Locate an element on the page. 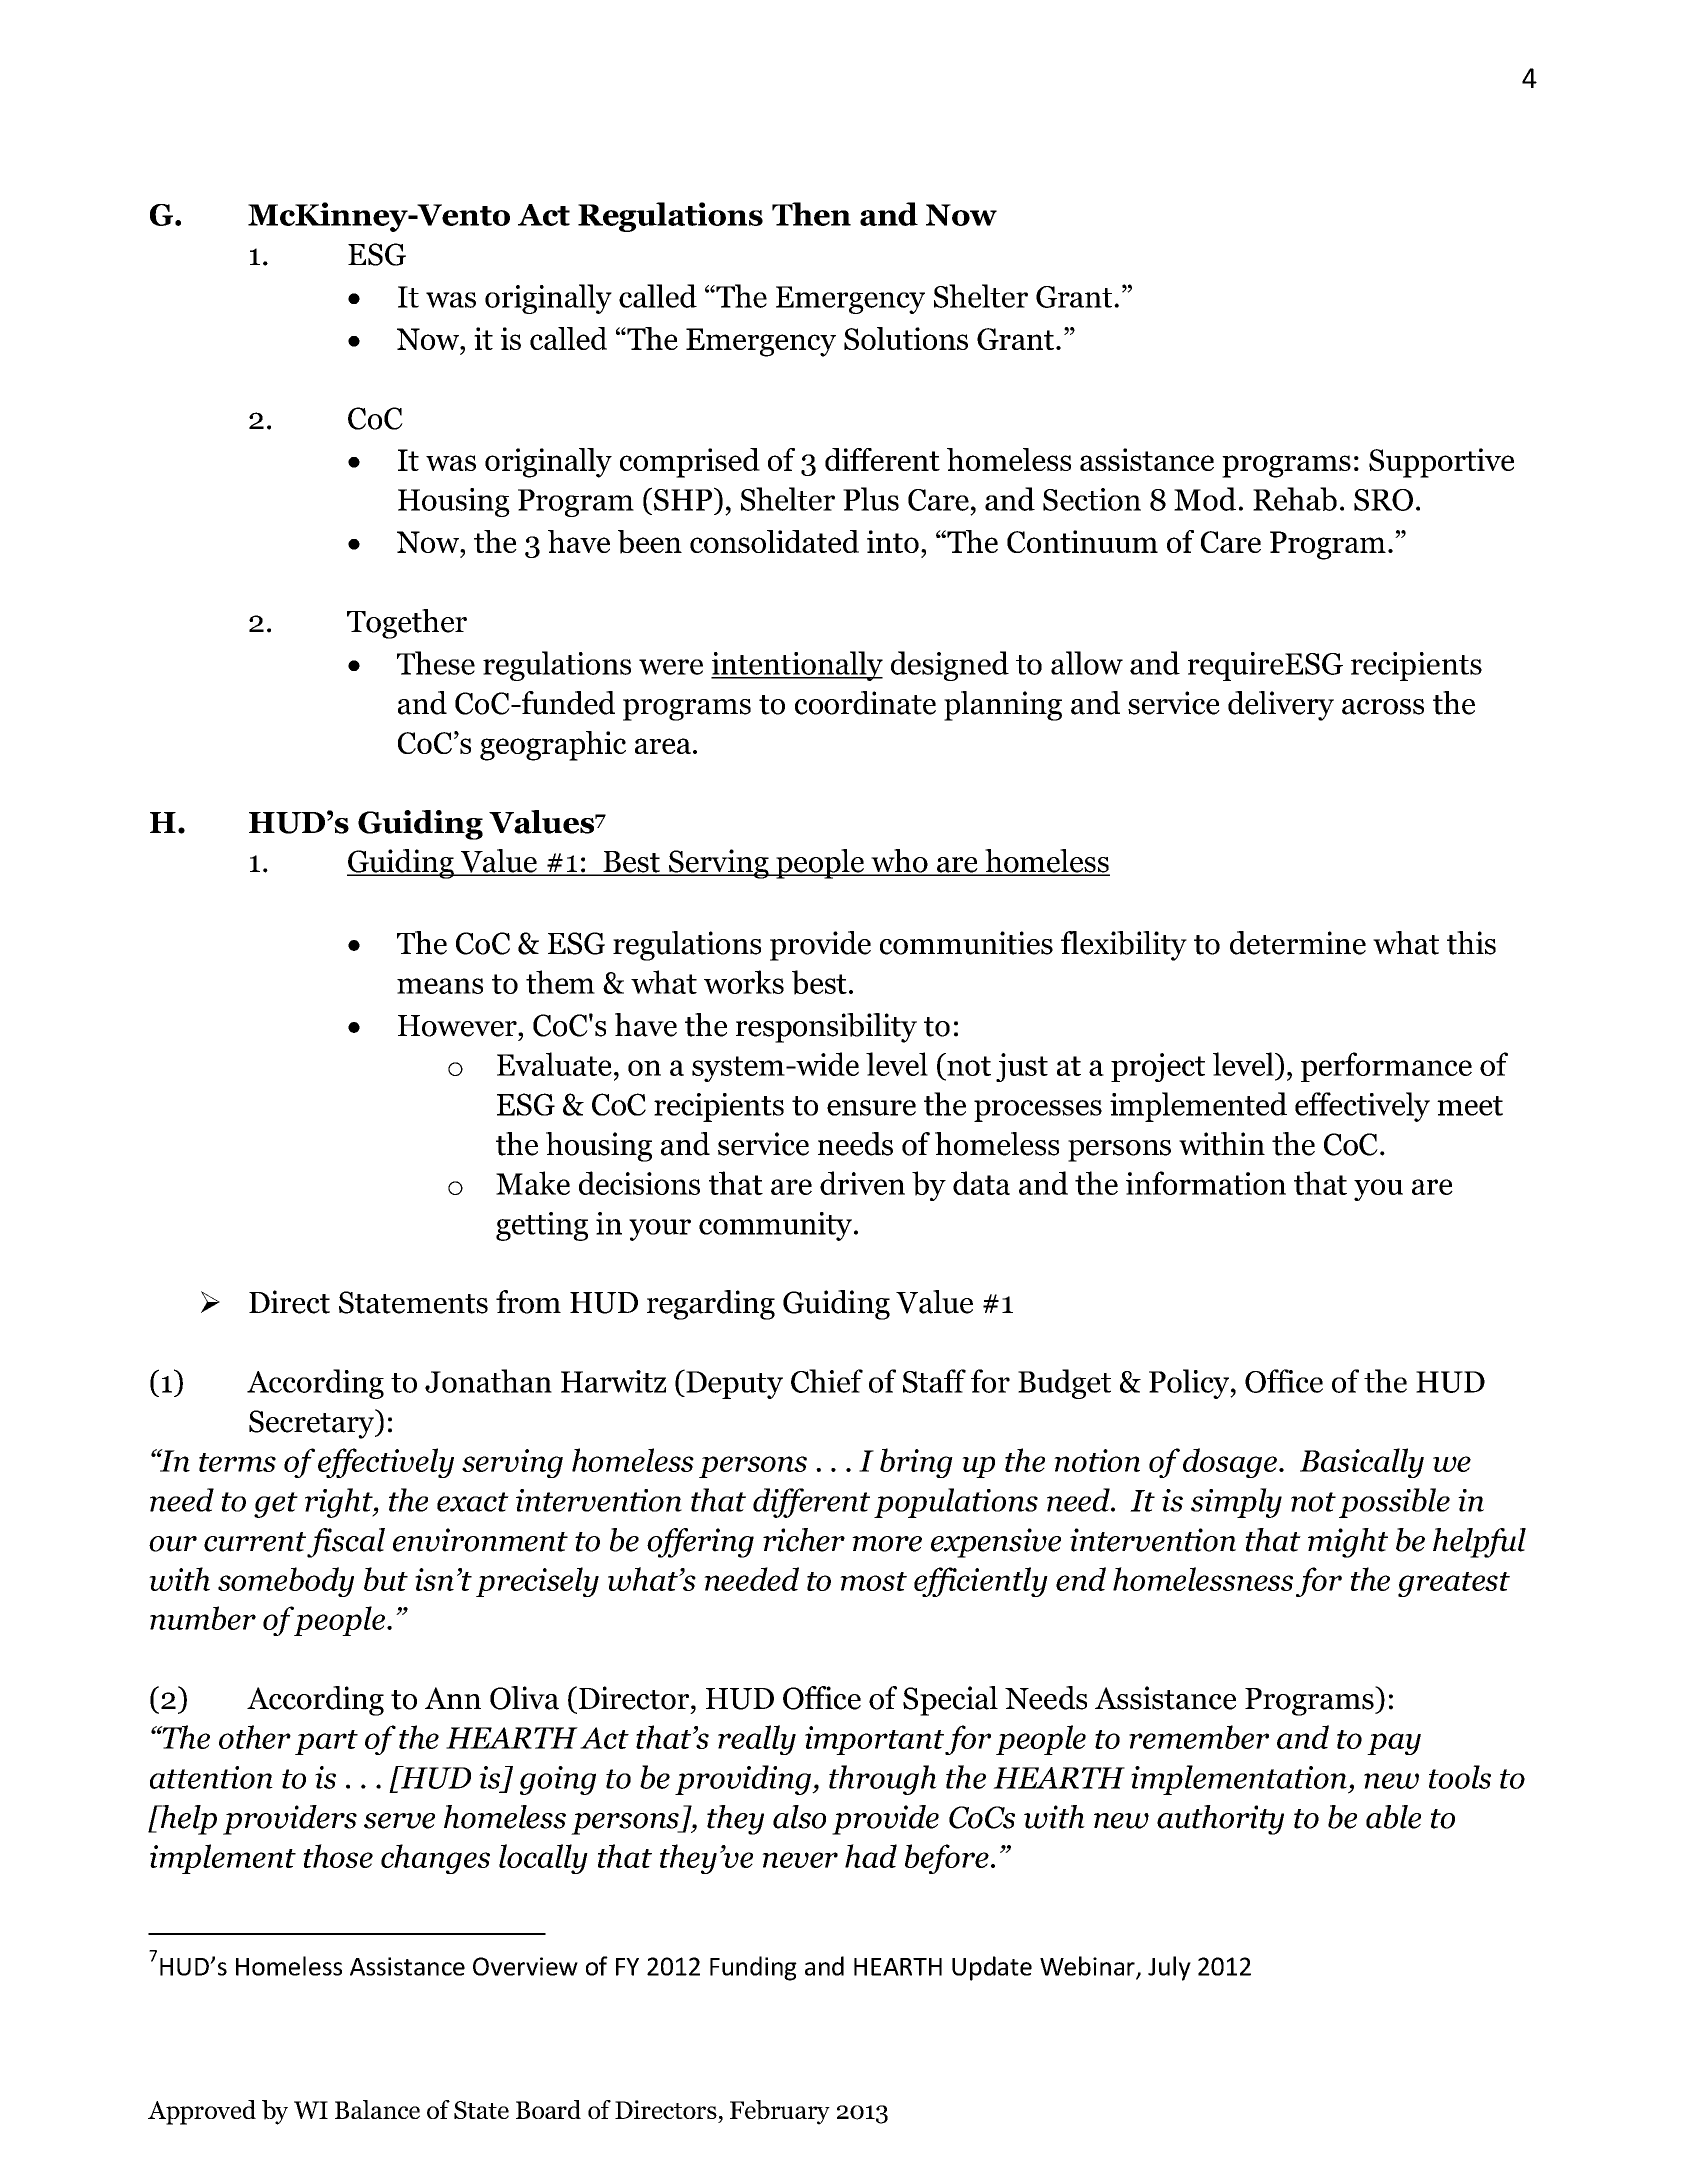 The image size is (1685, 2181). who is located at coordinates (899, 862).
